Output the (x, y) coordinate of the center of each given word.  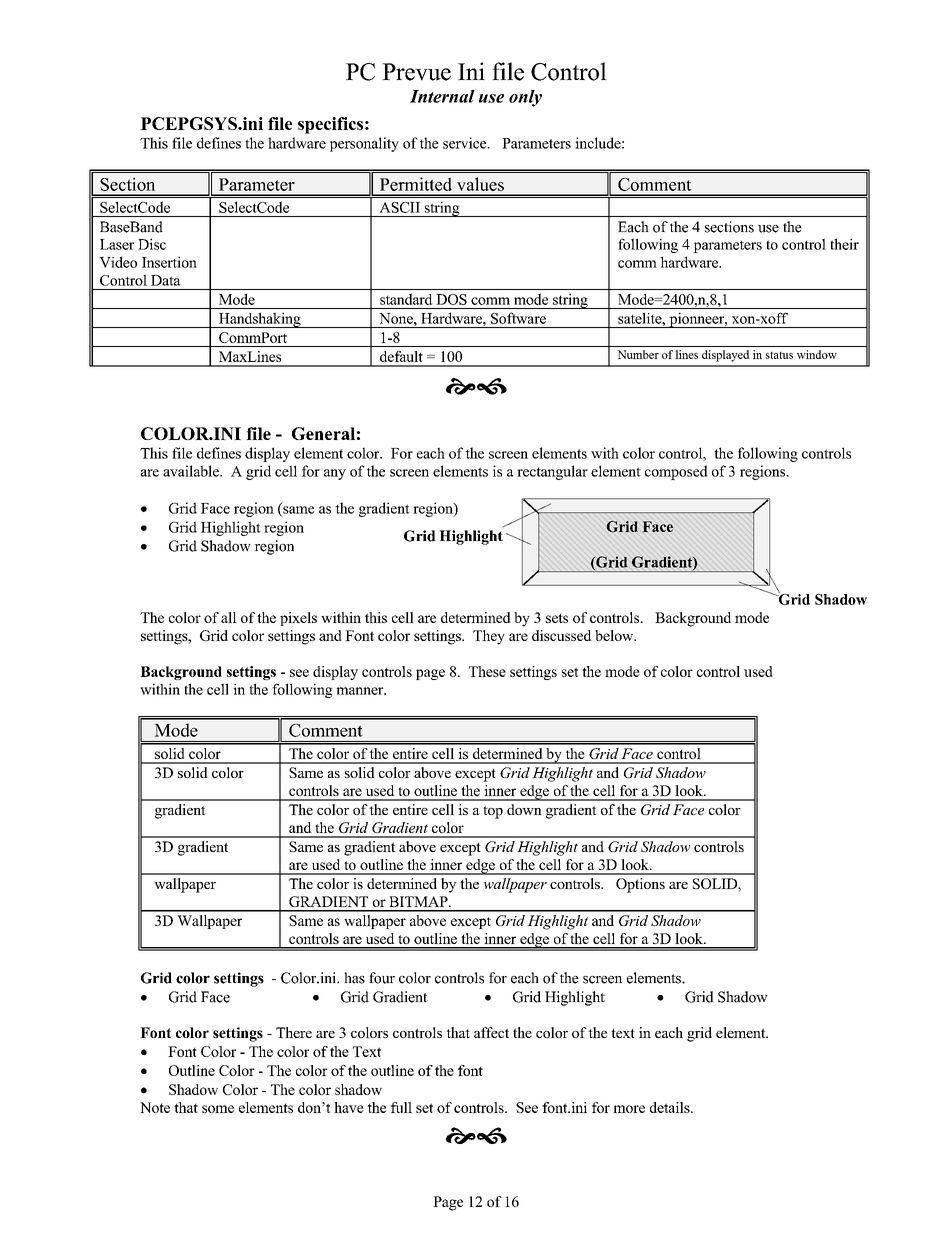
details (671, 1107)
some (218, 1109)
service (466, 143)
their (844, 244)
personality (364, 144)
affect (491, 1032)
